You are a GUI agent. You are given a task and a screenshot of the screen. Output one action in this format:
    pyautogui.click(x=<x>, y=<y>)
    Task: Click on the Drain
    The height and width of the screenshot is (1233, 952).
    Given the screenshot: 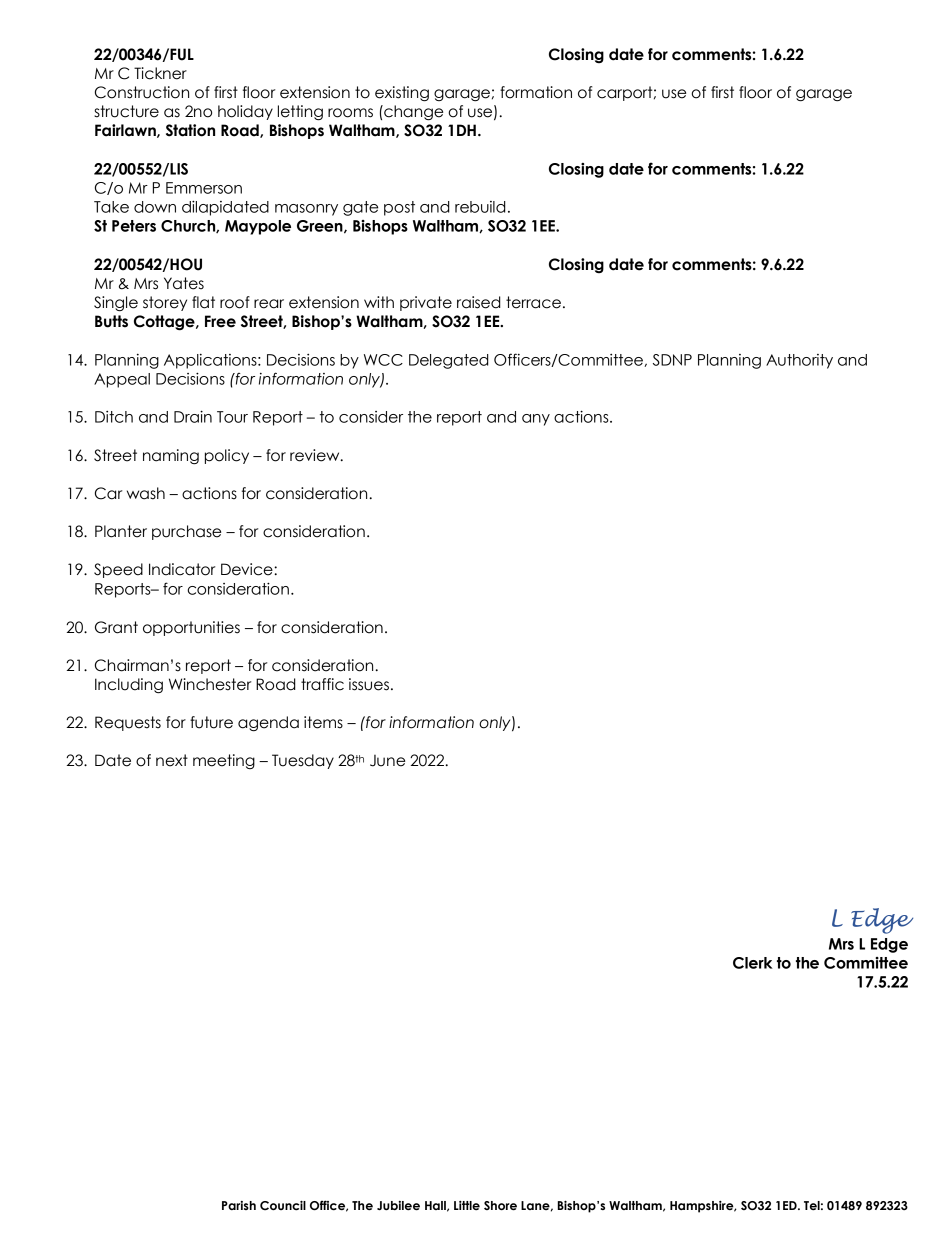 What is the action you would take?
    pyautogui.click(x=193, y=416)
